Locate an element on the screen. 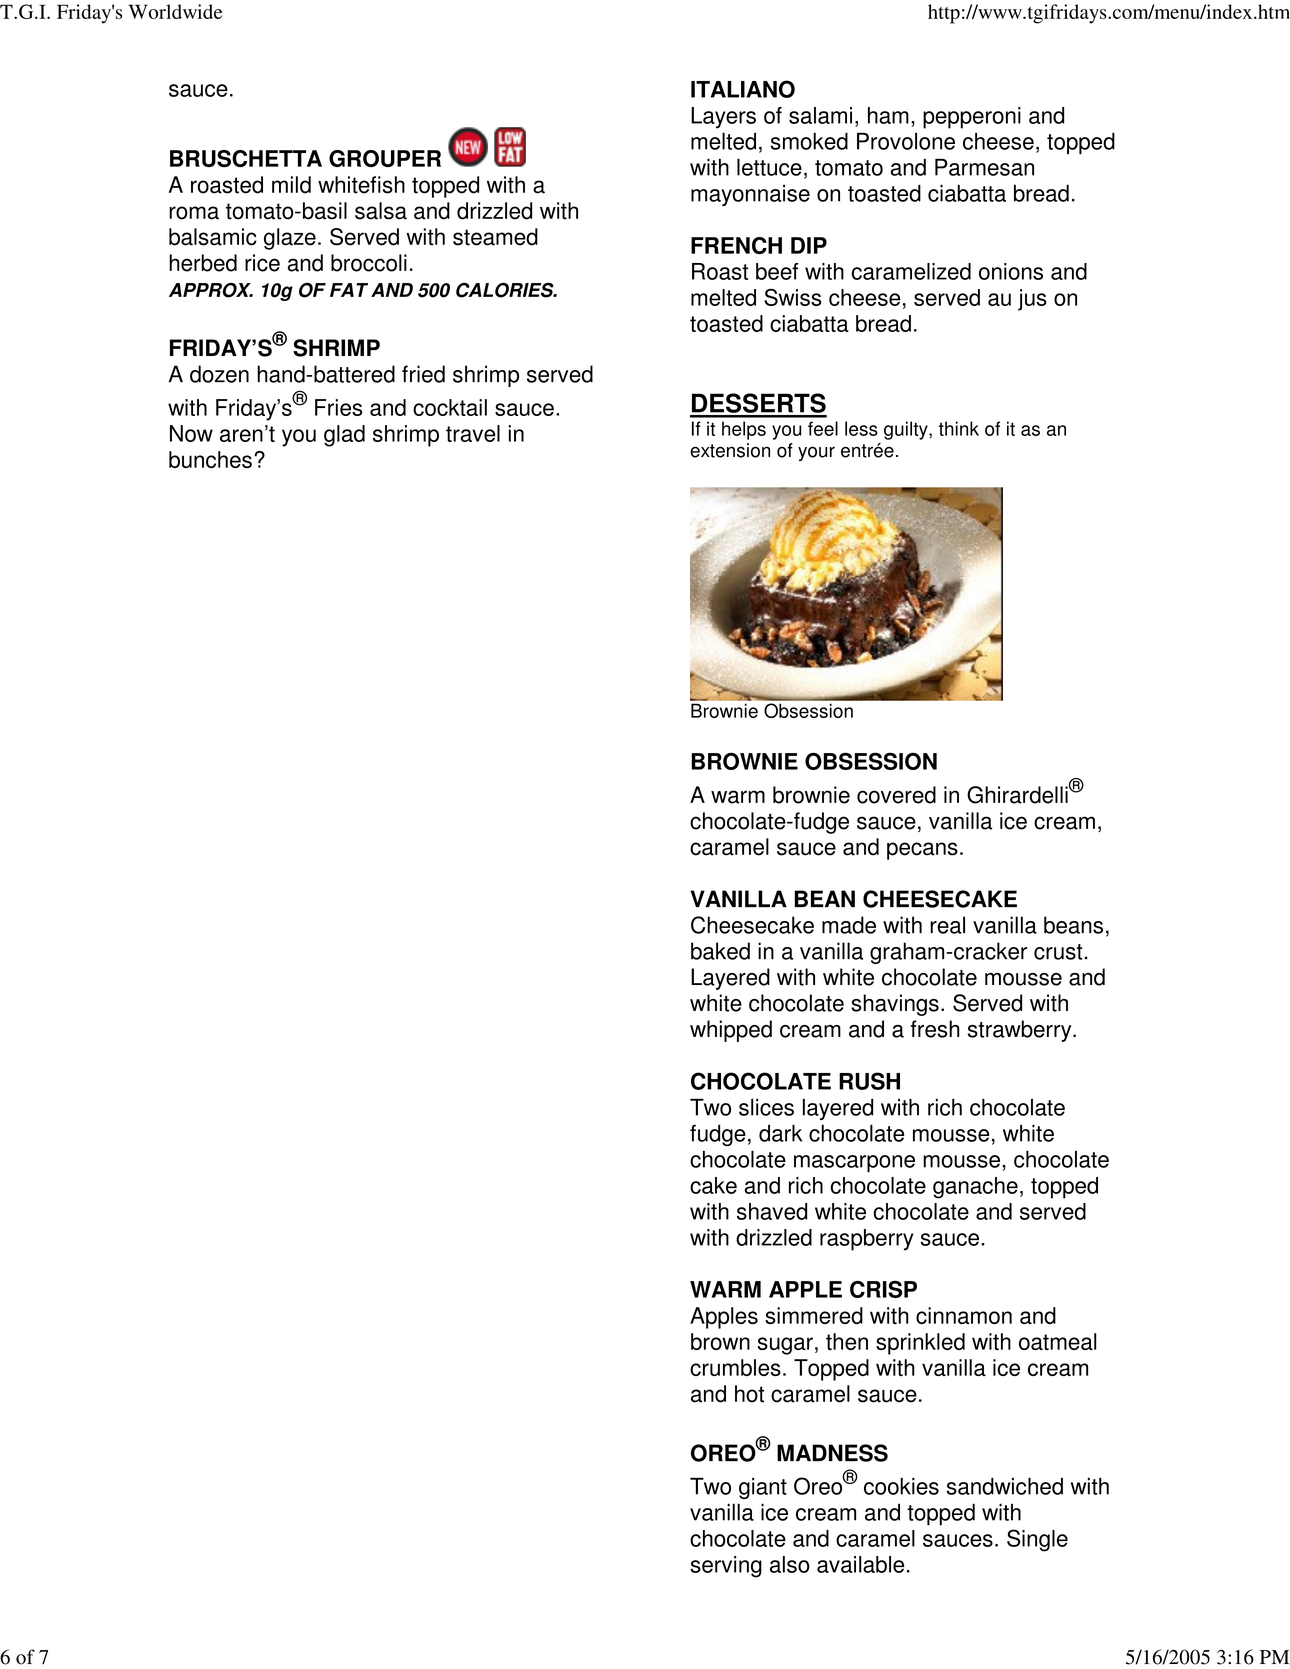 This screenshot has height=1669, width=1290. bunches is located at coordinates (210, 459).
